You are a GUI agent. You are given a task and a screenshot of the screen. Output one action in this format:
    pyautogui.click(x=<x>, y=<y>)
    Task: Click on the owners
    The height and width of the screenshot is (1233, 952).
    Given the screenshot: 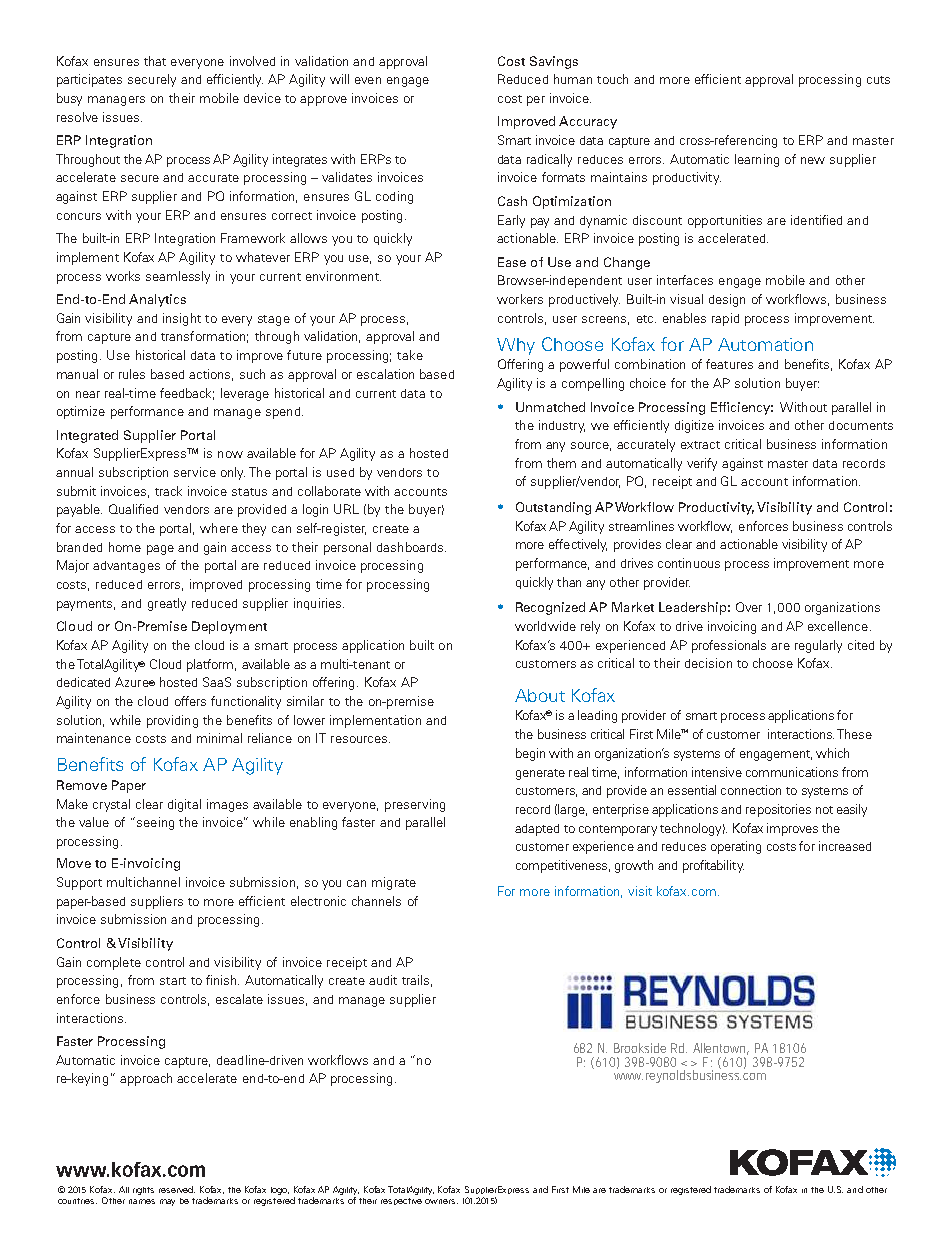 What is the action you would take?
    pyautogui.click(x=441, y=1201)
